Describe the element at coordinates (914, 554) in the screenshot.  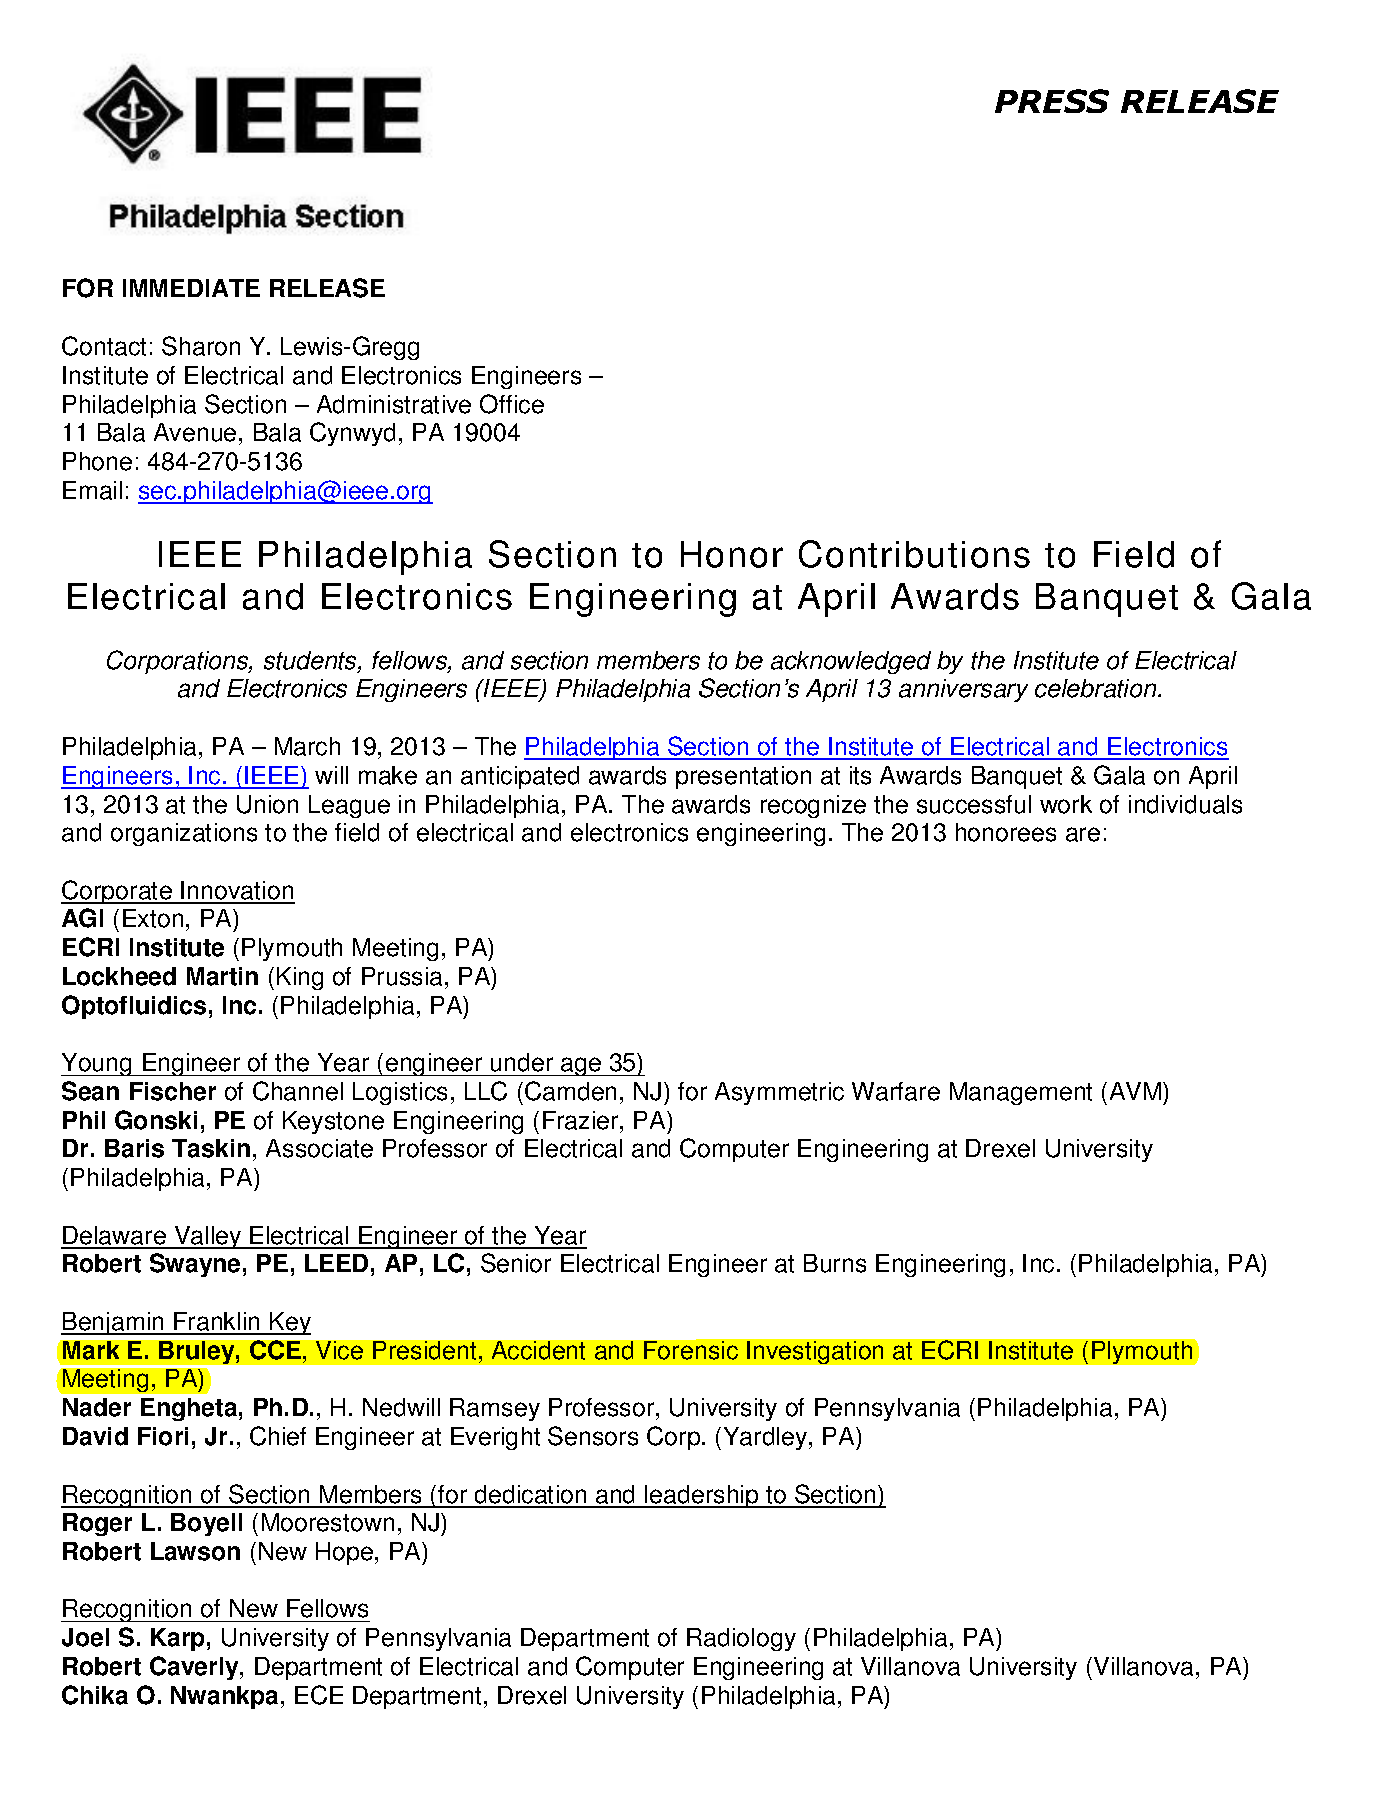
I see `Contributions` at that location.
